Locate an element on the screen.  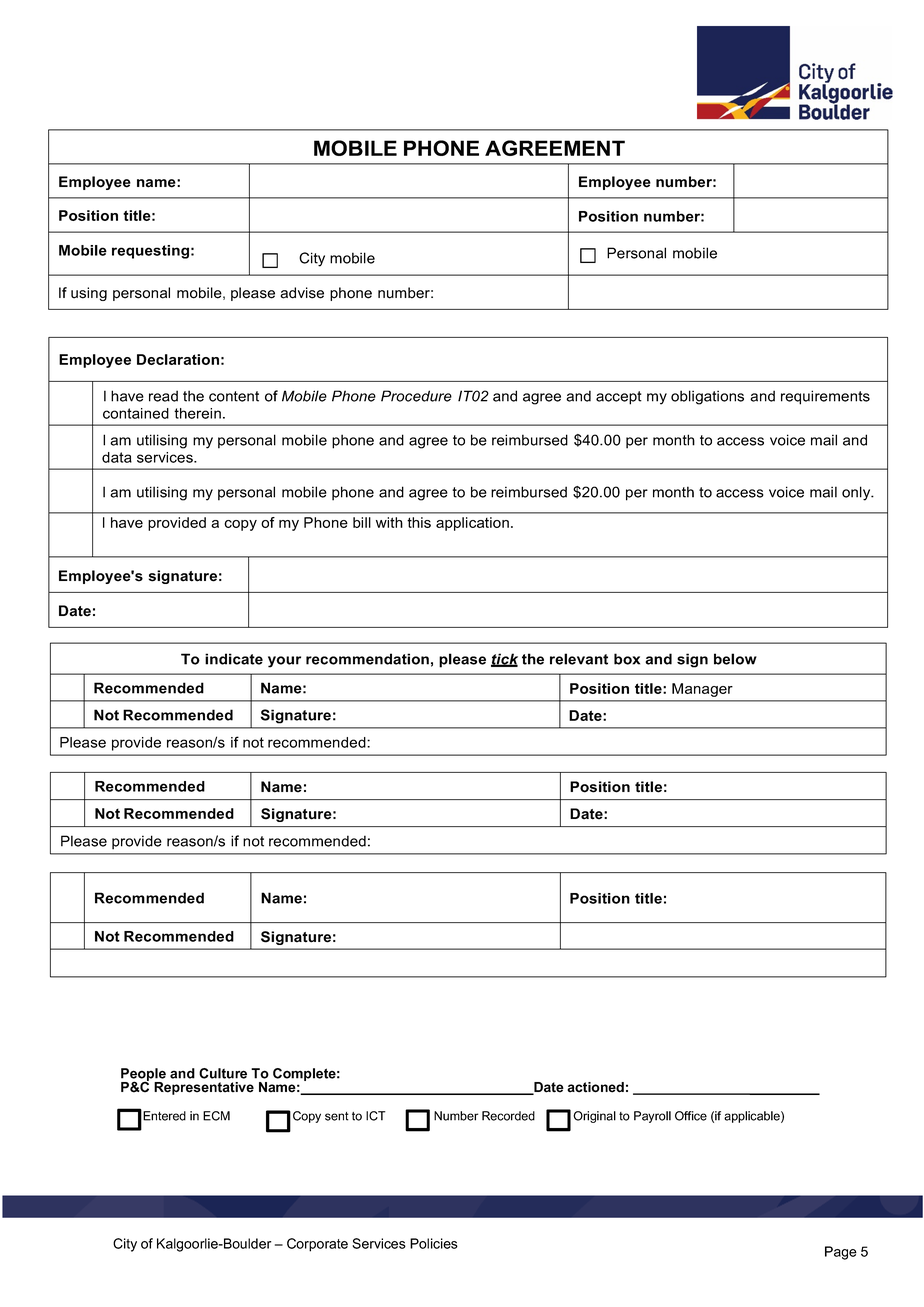
obligations is located at coordinates (707, 397).
